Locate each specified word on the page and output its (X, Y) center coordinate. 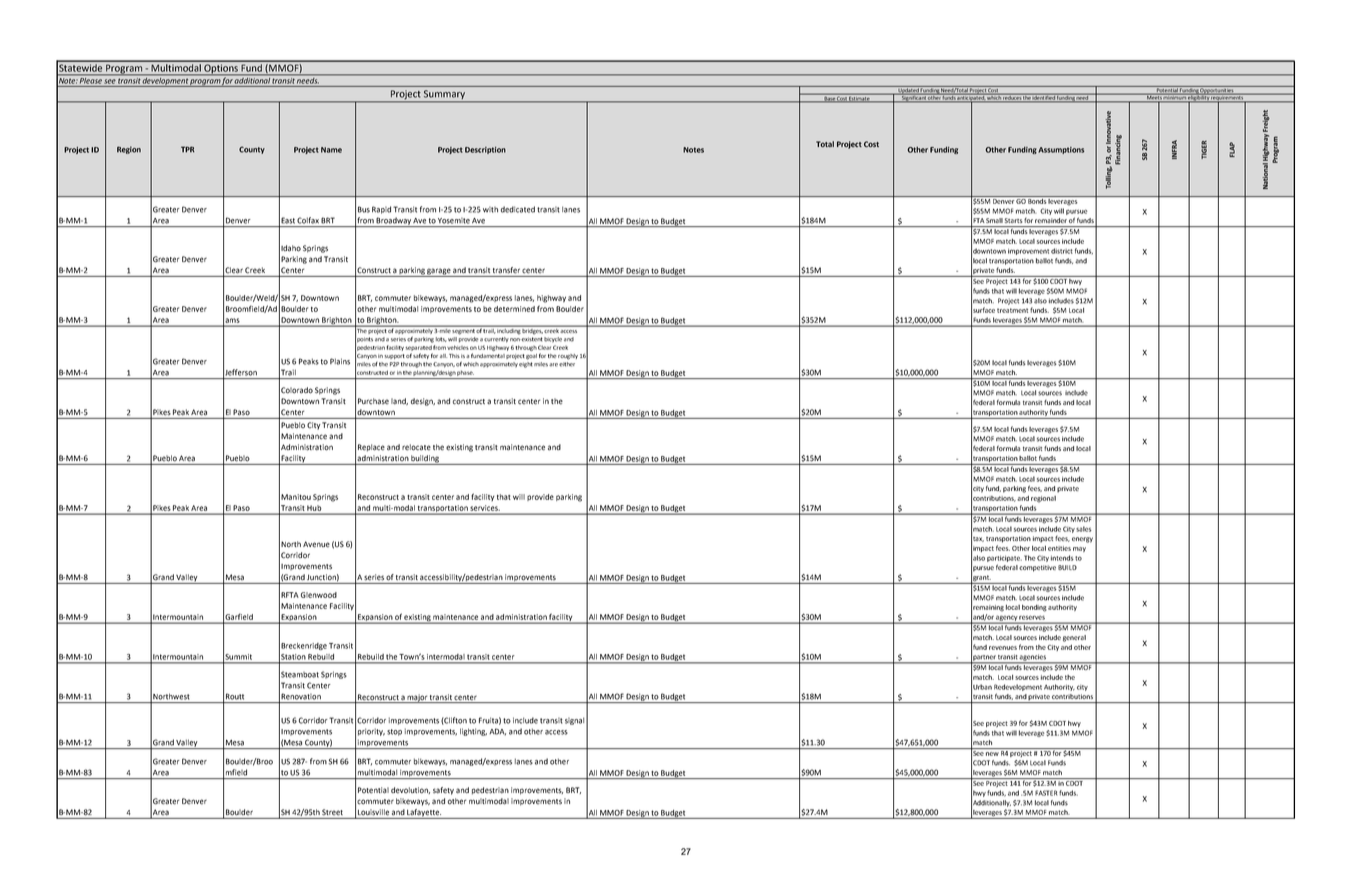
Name (331, 150)
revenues (1003, 648)
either (567, 363)
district (1062, 251)
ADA (497, 732)
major (417, 698)
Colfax (308, 220)
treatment (1012, 310)
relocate (416, 447)
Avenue (316, 544)
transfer (506, 270)
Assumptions (1061, 150)
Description (485, 150)
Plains (340, 361)
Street (332, 812)
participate (1004, 558)
